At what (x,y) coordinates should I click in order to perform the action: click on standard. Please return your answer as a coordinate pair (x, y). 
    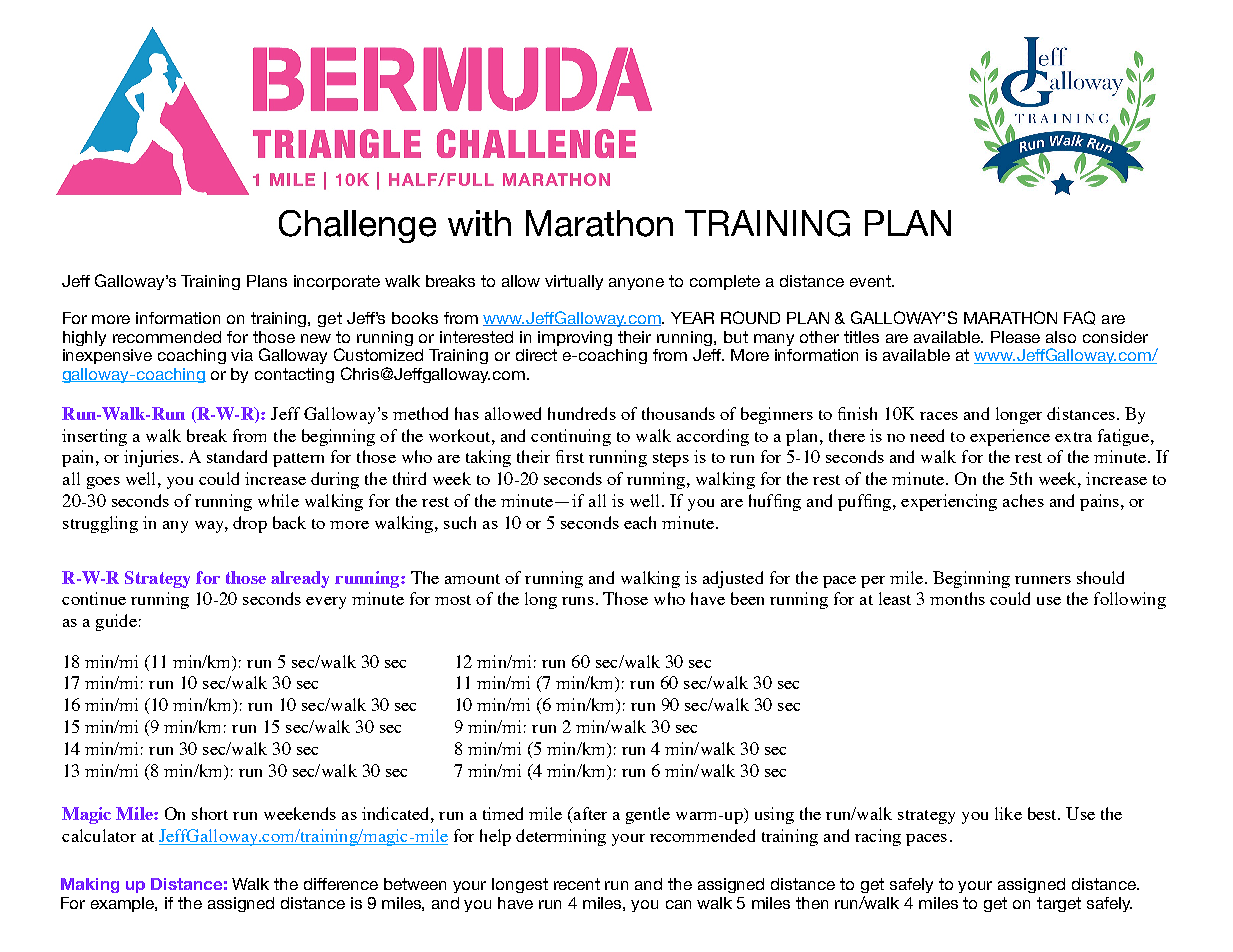
    Looking at the image, I should click on (237, 456).
